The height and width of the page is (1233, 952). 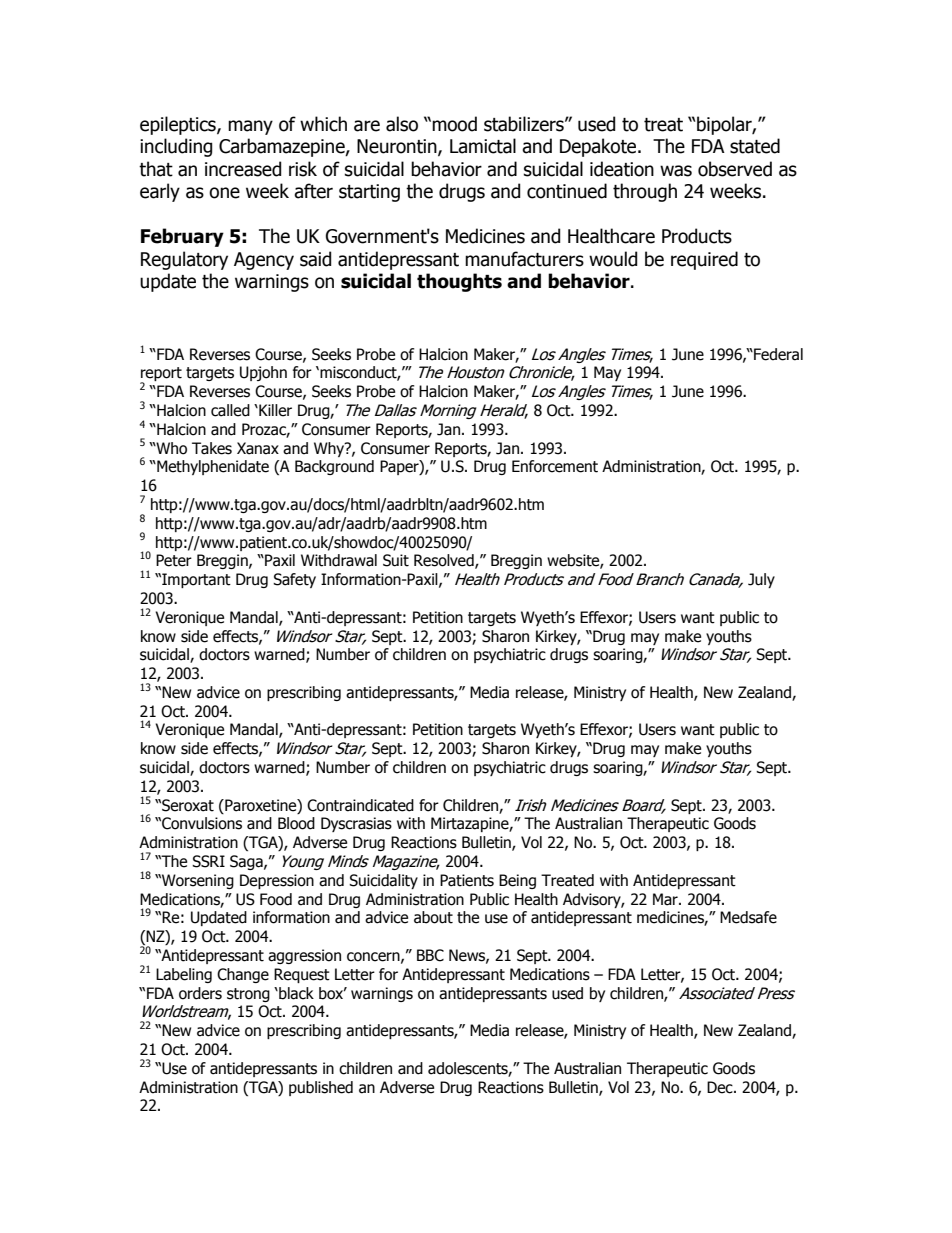 What do you see at coordinates (430, 955) in the page?
I see `BBC` at bounding box center [430, 955].
